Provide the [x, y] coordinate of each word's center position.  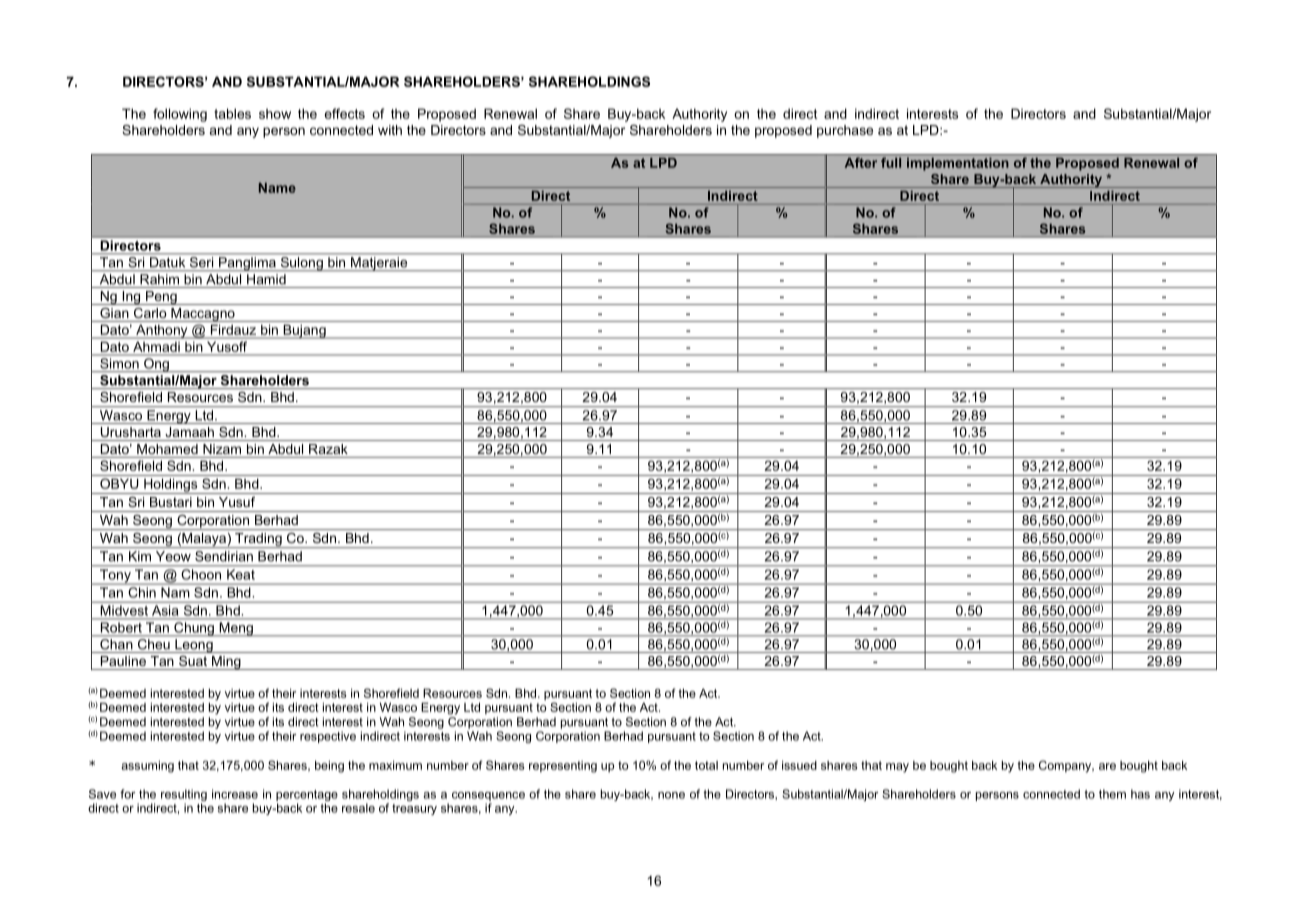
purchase [845, 131]
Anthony [162, 332]
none [671, 795]
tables [232, 113]
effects [345, 113]
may [897, 768]
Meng [236, 629]
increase [235, 794]
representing [563, 767]
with [390, 130]
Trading [258, 540]
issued [799, 765]
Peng [161, 298]
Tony [115, 577]
